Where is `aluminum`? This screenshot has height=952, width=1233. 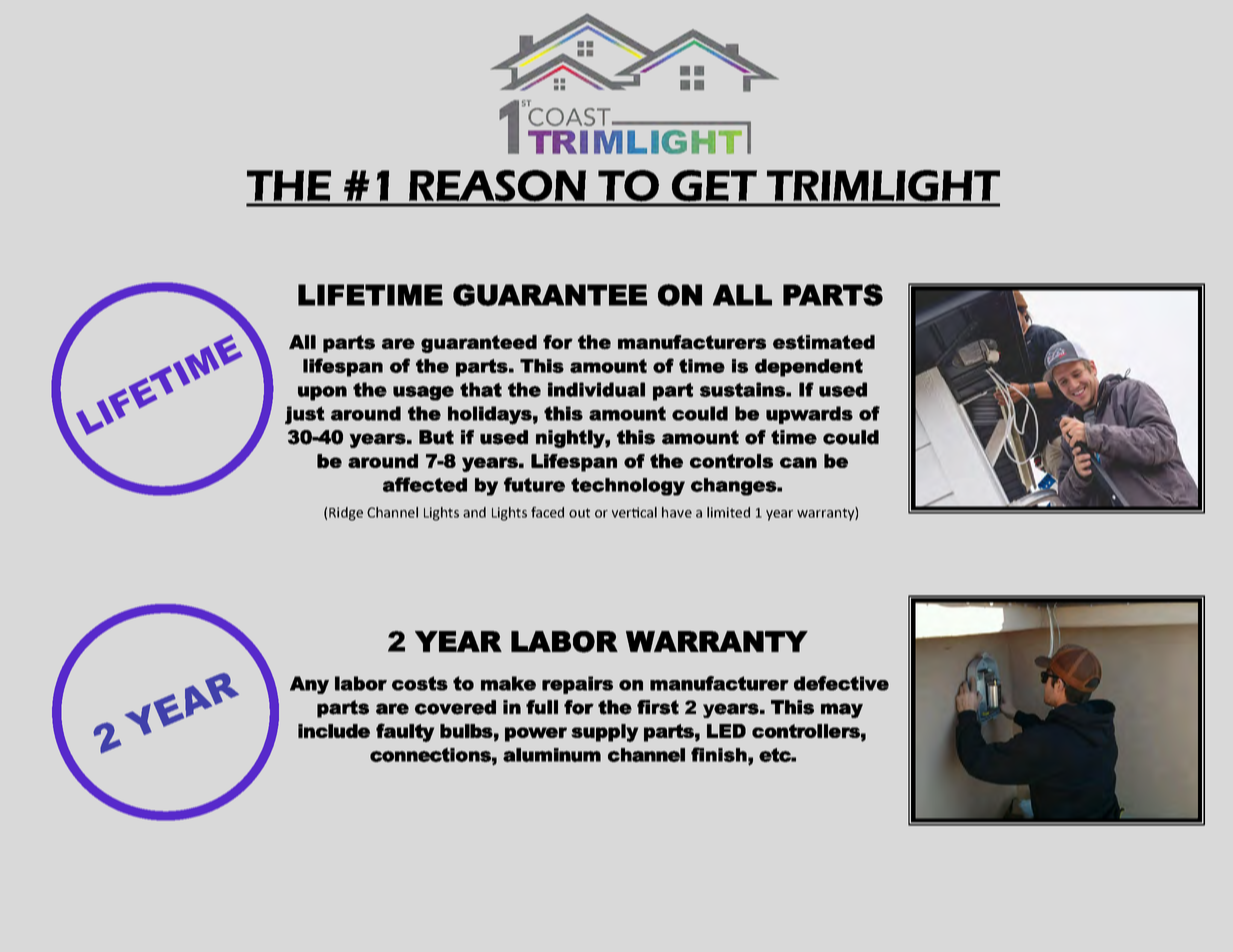
aluminum is located at coordinates (552, 755).
